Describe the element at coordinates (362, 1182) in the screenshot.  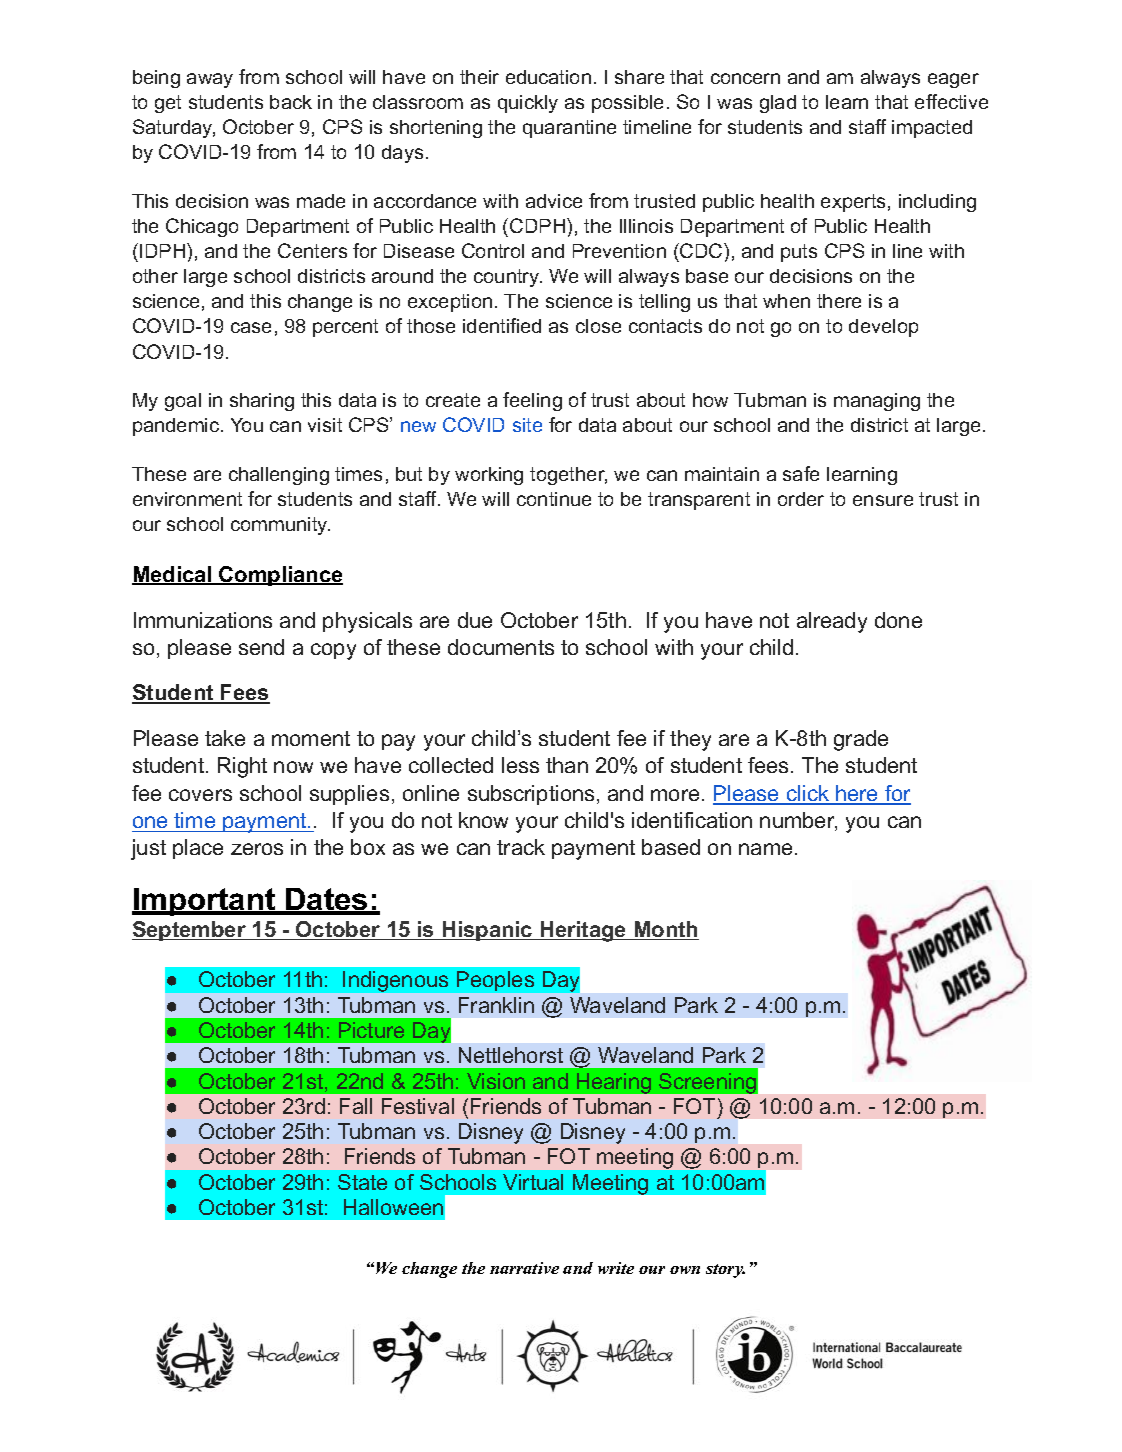
I see `State` at that location.
